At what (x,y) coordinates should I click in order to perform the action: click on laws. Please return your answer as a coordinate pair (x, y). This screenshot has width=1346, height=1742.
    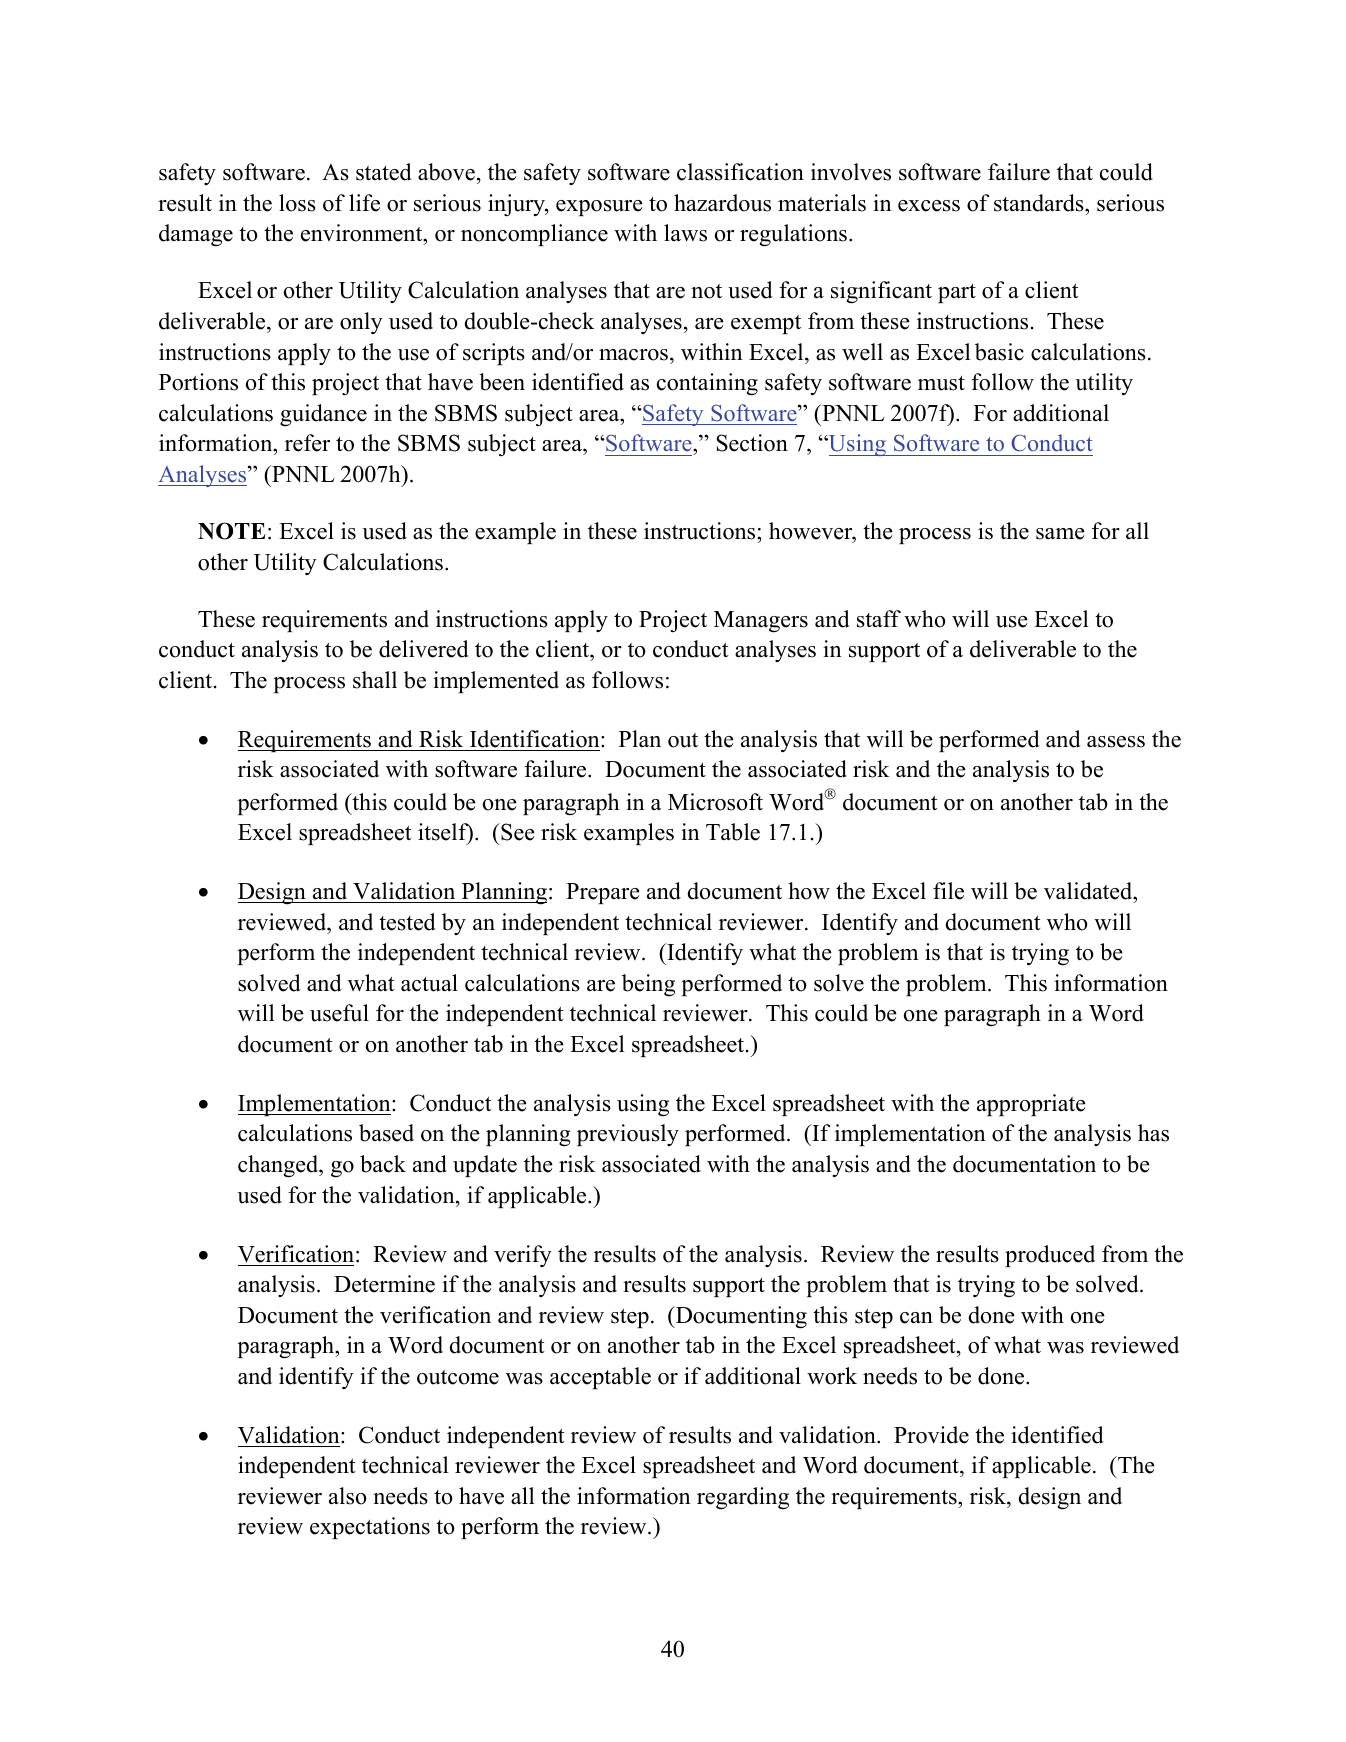
    Looking at the image, I should click on (685, 233).
